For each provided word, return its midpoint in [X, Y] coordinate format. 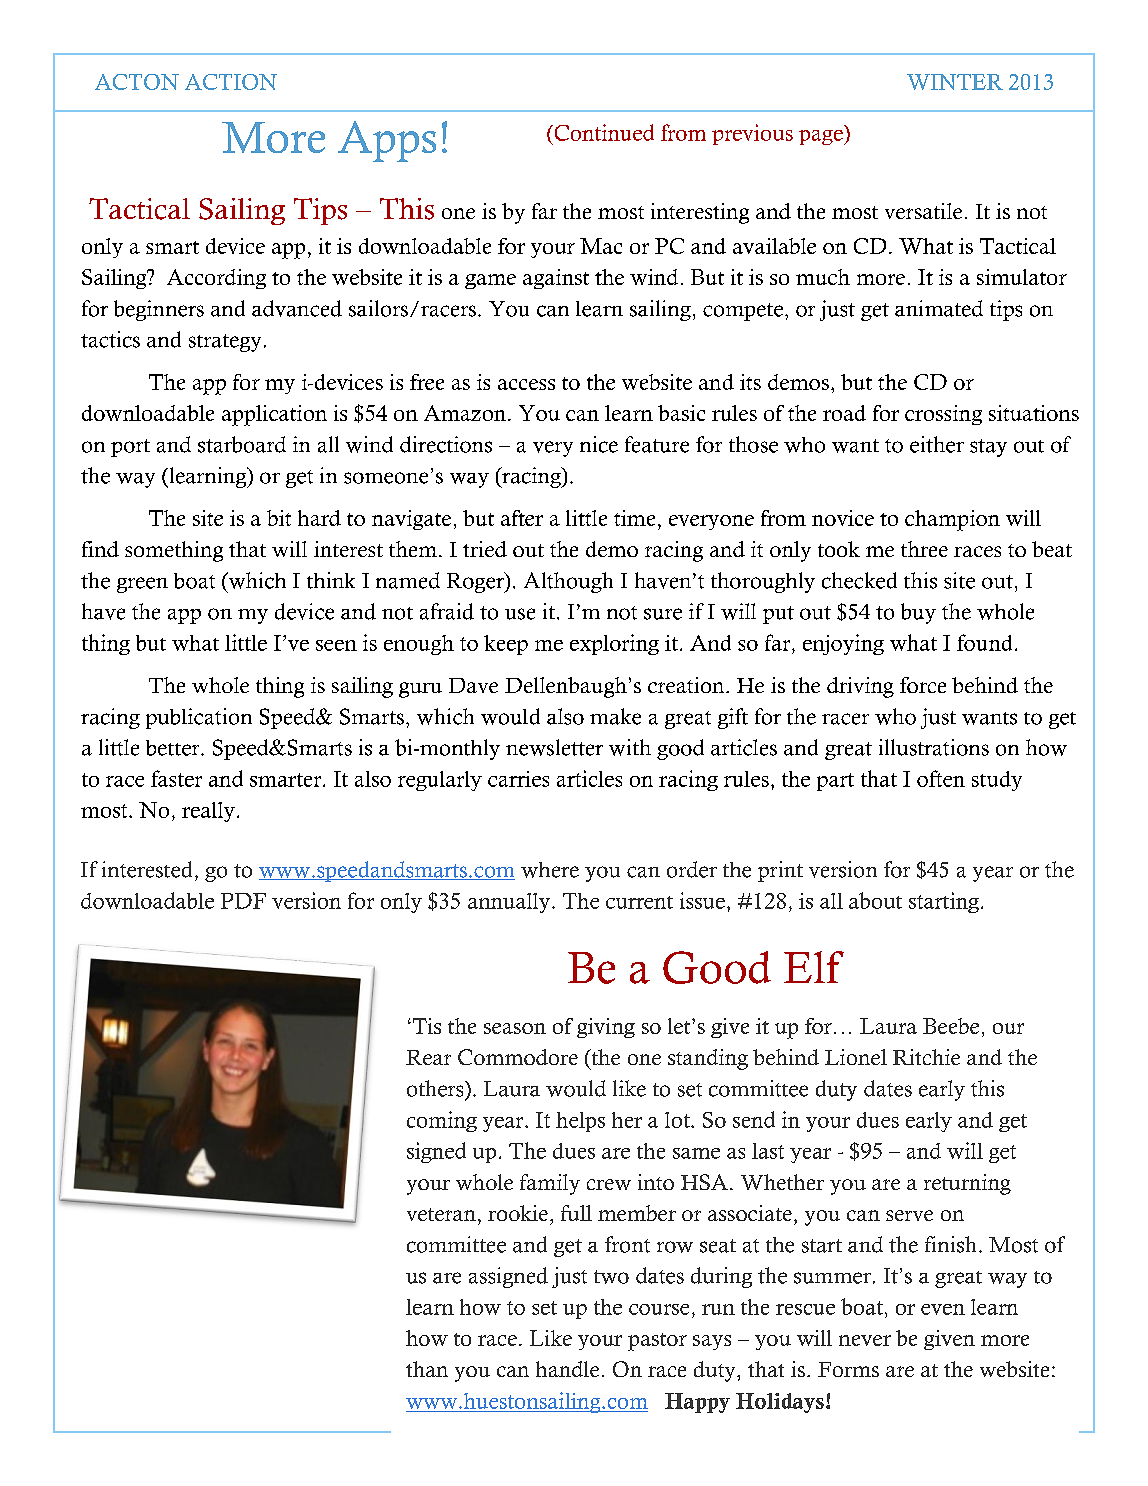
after [522, 518]
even [943, 1309]
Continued [603, 132]
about [875, 900]
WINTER [955, 82]
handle [567, 1369]
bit [279, 518]
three [924, 549]
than [427, 1369]
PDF [243, 901]
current [639, 902]
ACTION [231, 82]
